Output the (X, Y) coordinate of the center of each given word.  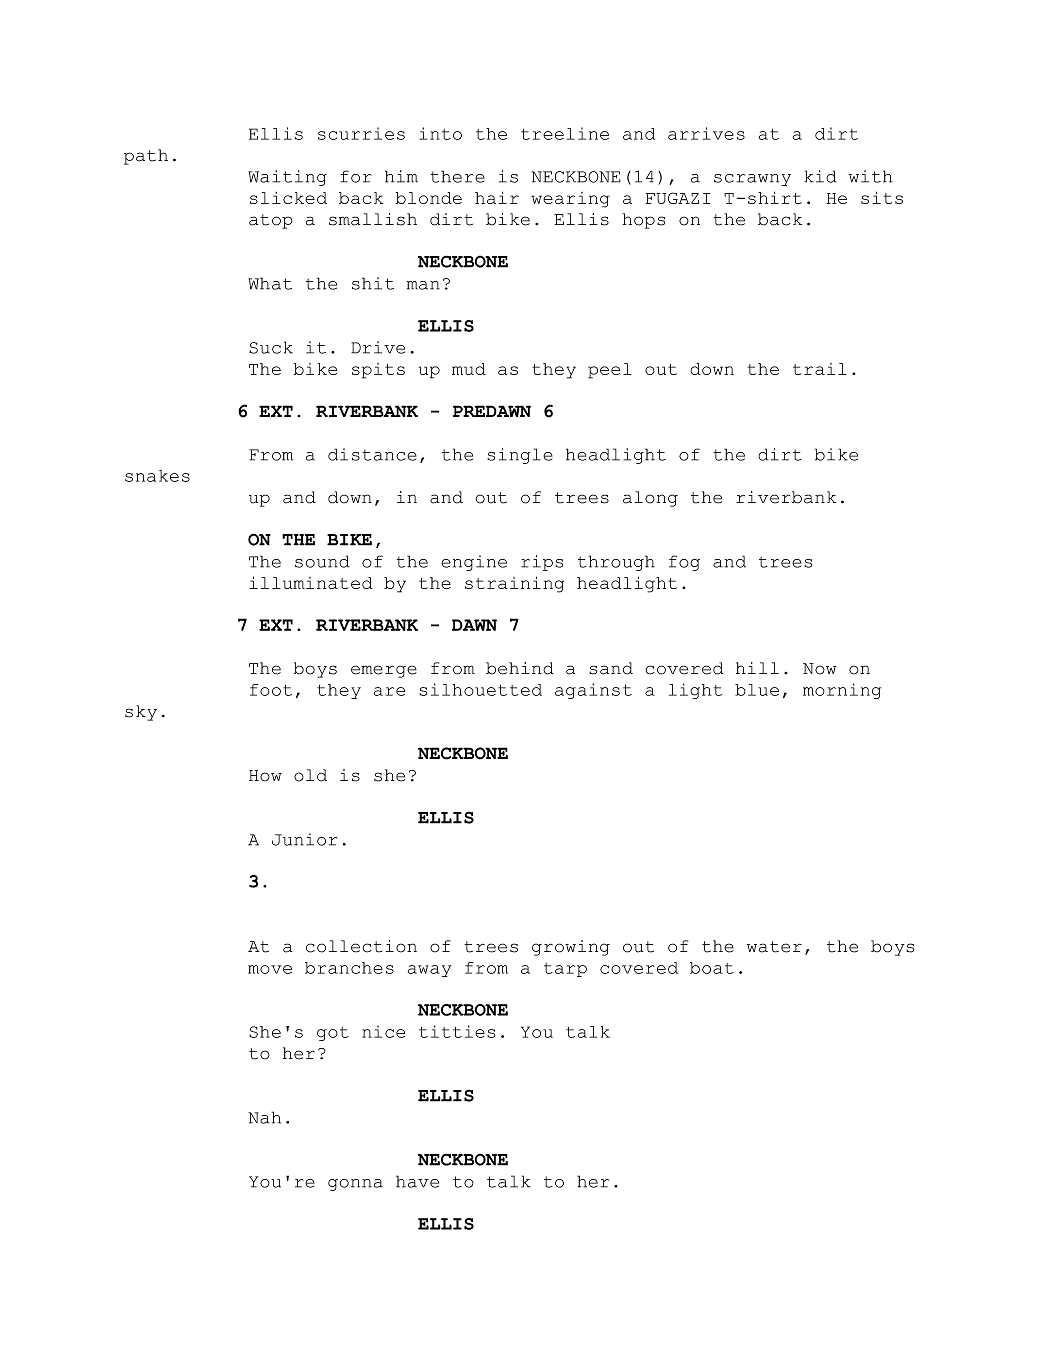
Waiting (287, 178)
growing (571, 948)
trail (820, 369)
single (520, 456)
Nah (264, 1117)
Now (819, 669)
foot (271, 690)
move (270, 969)
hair (497, 197)
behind (520, 668)
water (774, 947)
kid (820, 176)
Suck (271, 347)
